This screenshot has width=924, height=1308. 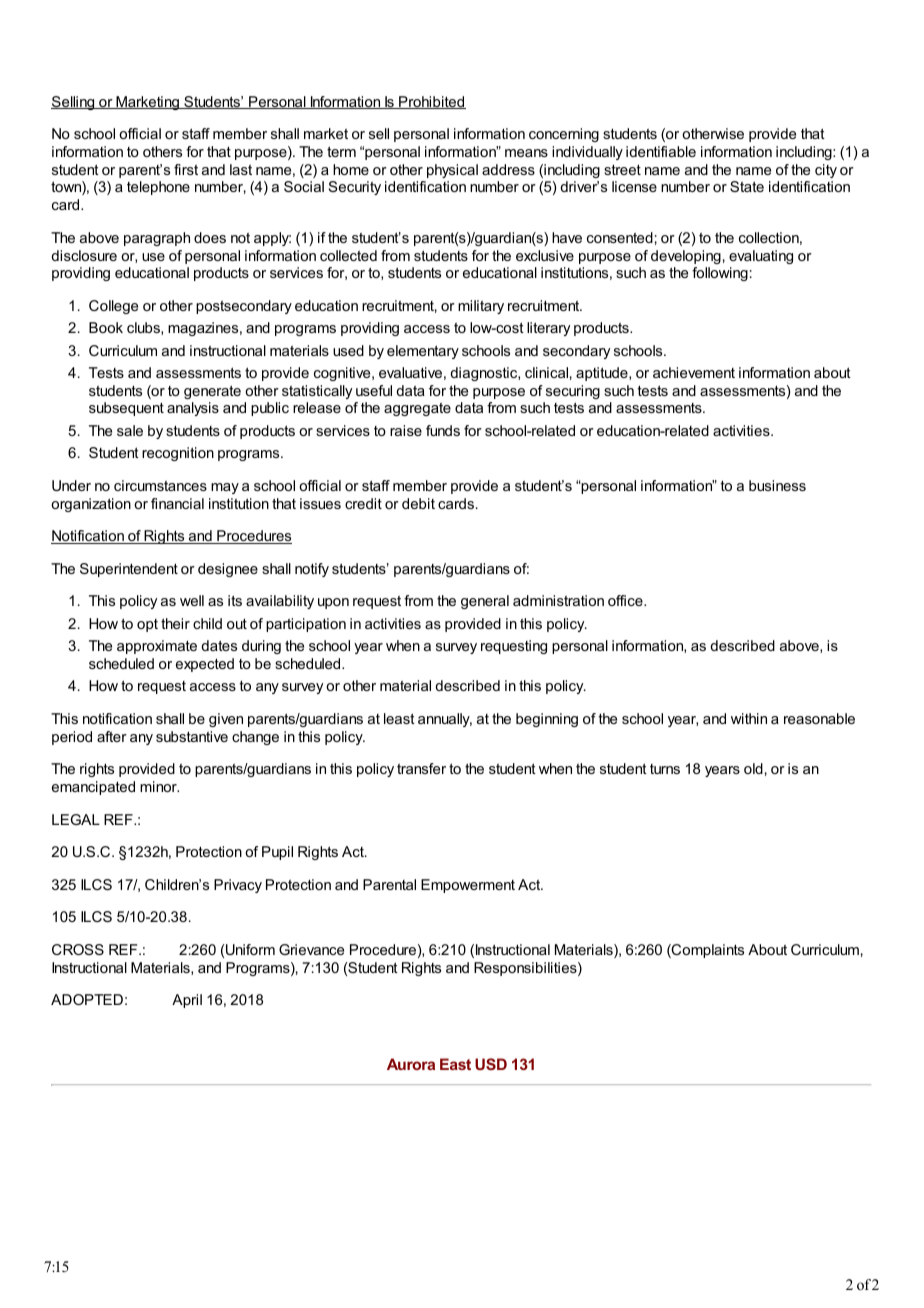 What do you see at coordinates (411, 1064) in the screenshot?
I see `Aurora` at bounding box center [411, 1064].
